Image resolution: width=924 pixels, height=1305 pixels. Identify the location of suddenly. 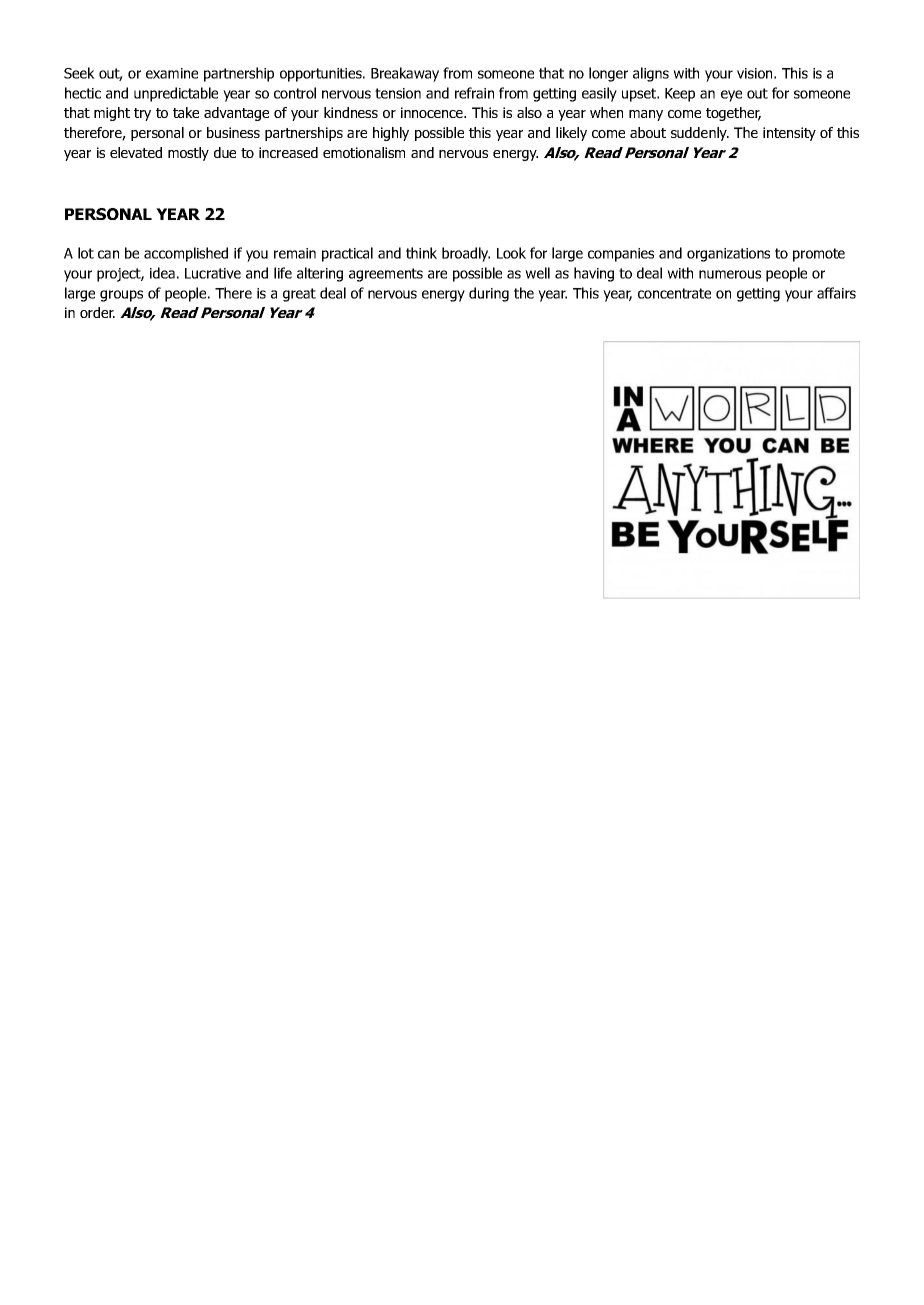
(700, 134).
